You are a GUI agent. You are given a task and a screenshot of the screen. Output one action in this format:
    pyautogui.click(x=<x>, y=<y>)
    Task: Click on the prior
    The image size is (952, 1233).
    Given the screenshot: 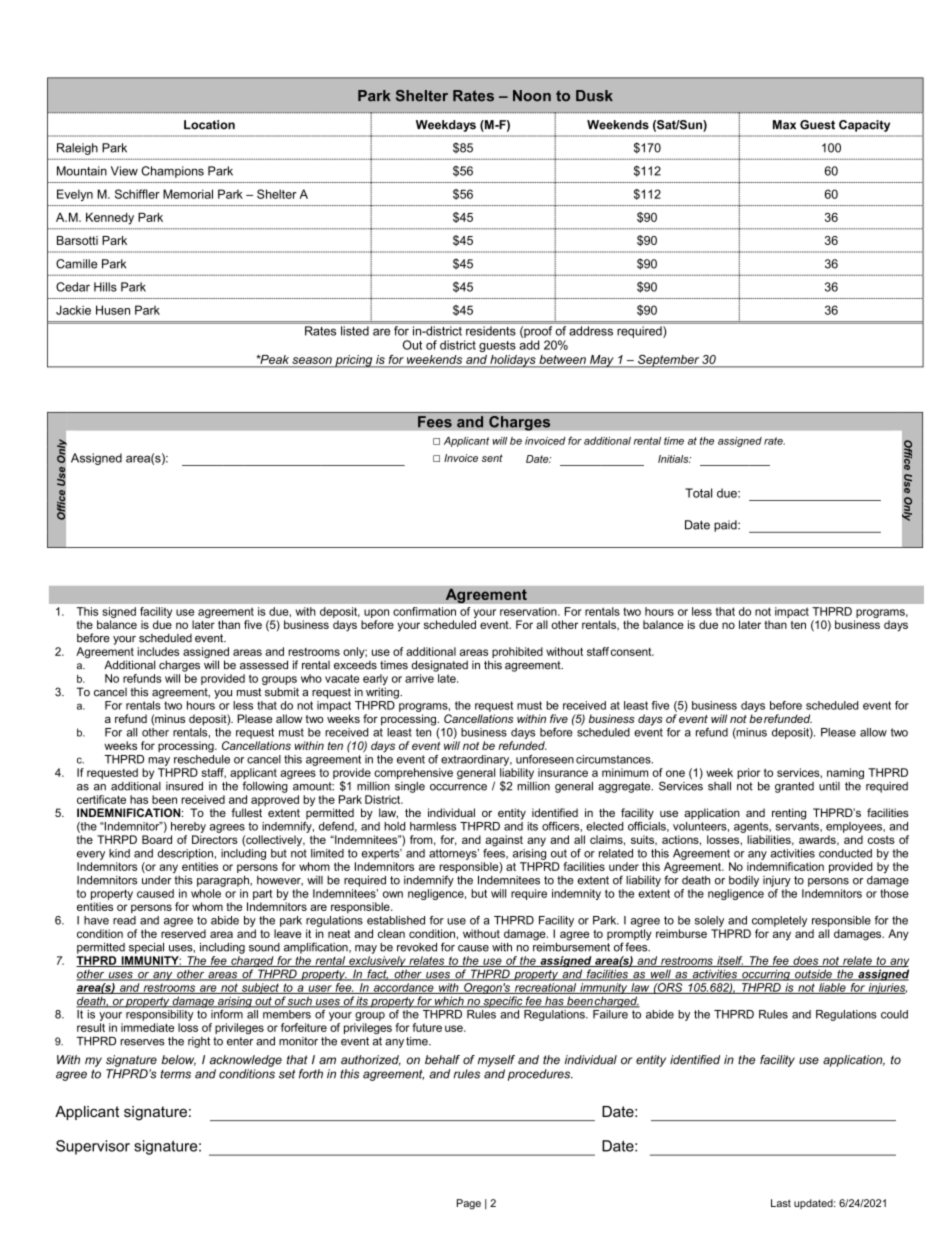 What is the action you would take?
    pyautogui.click(x=749, y=773)
